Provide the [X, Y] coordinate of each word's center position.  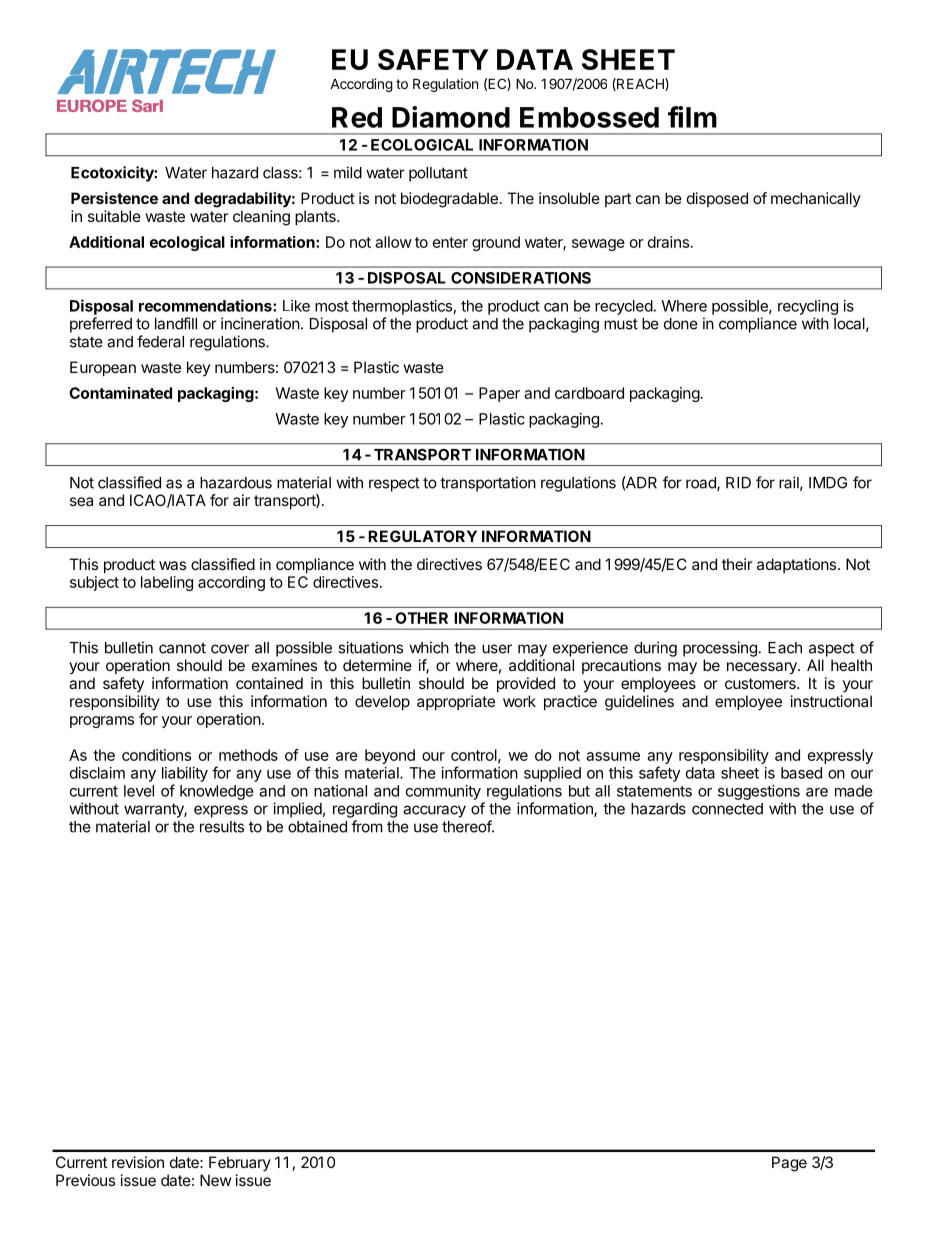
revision [138, 1162]
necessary [763, 668]
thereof [467, 826]
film [692, 117]
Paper [499, 394]
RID [738, 483]
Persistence [114, 198]
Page [789, 1164]
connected [727, 809]
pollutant [438, 174]
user [497, 649]
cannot [182, 648]
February [240, 1163]
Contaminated [120, 393]
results [222, 827]
